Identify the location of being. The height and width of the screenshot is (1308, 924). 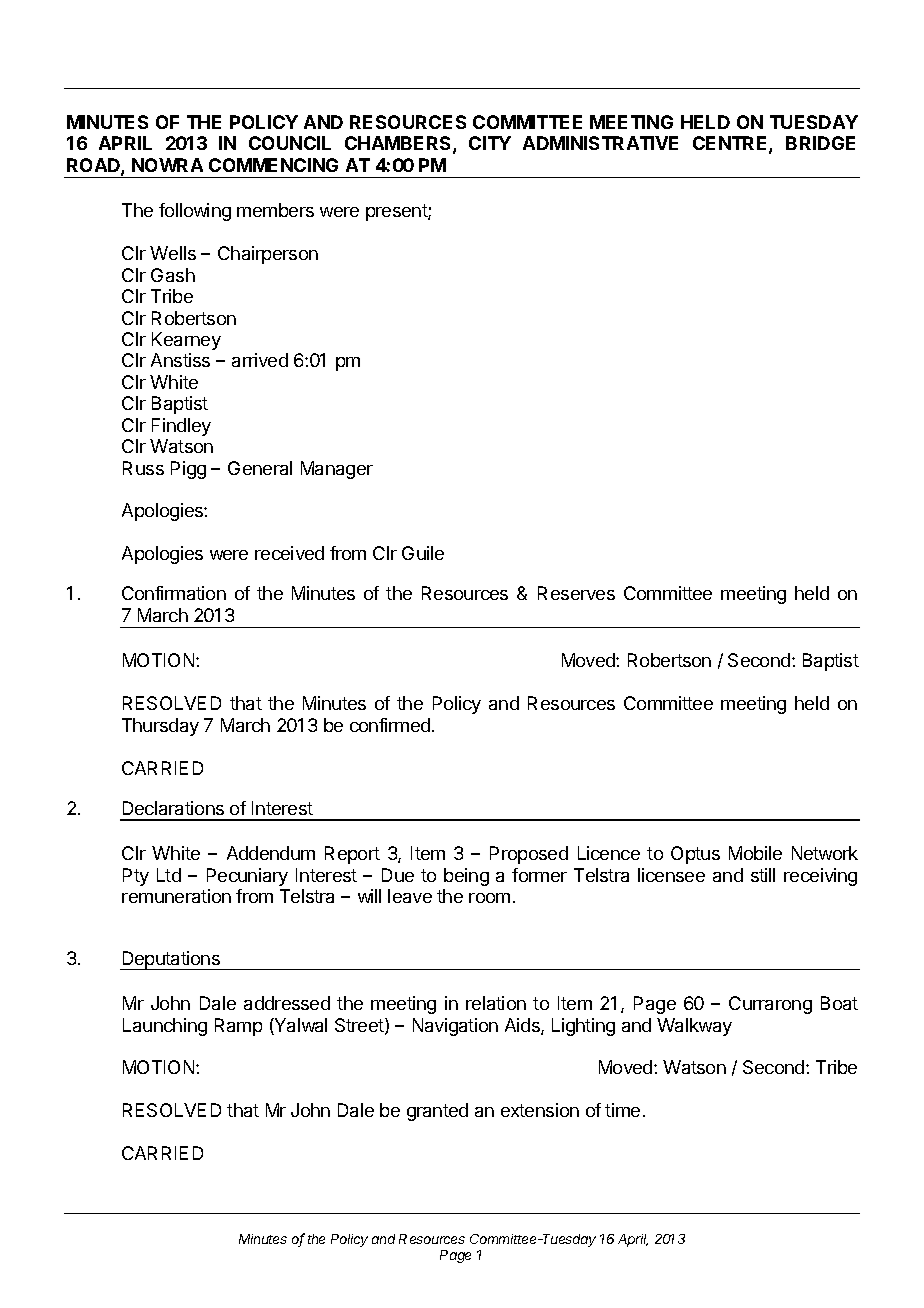
(466, 877).
